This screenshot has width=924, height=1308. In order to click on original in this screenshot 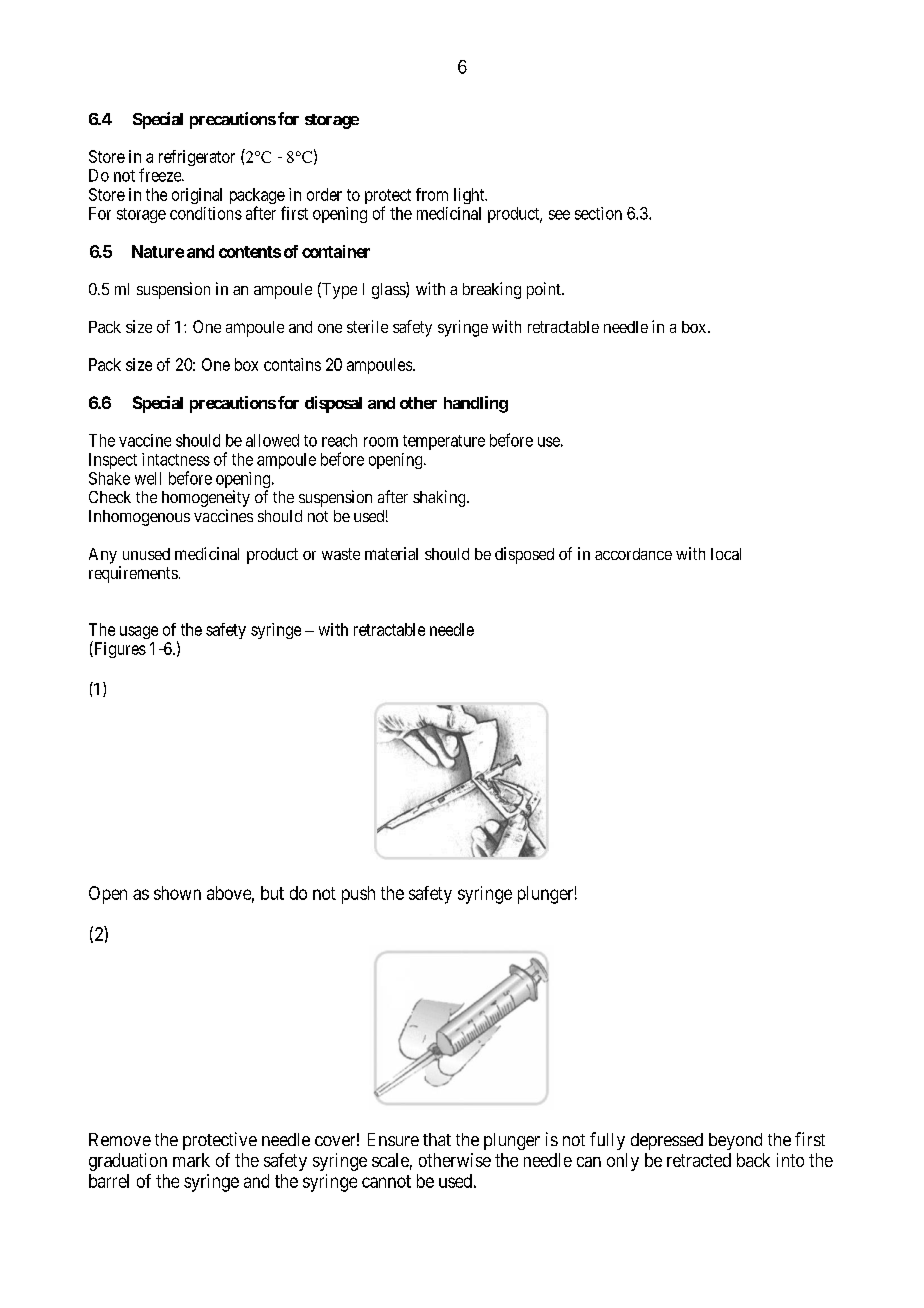, I will do `click(197, 196)`.
